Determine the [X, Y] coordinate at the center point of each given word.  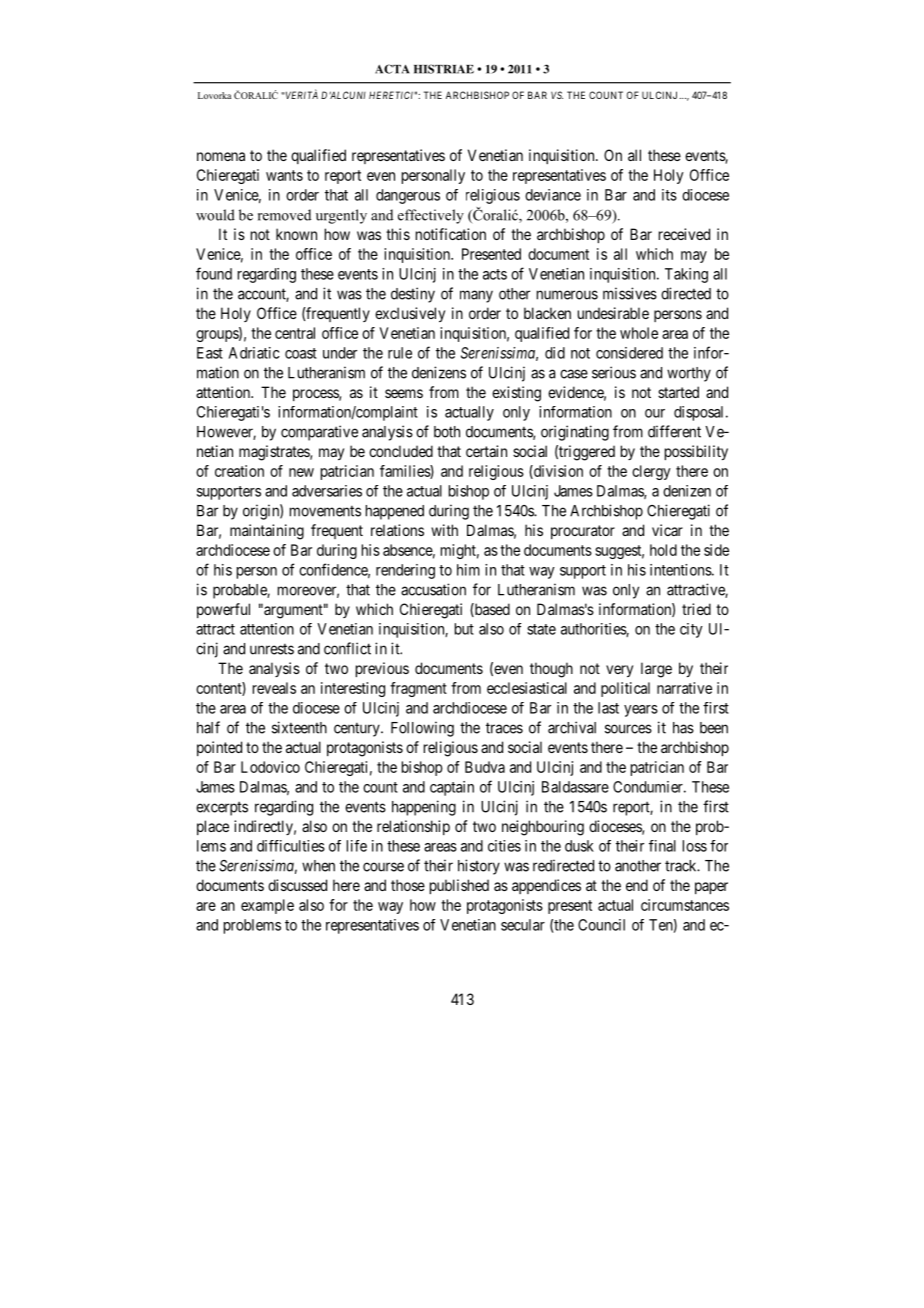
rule [400, 353]
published [459, 886]
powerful [223, 610]
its [669, 195]
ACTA [392, 69]
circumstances [685, 905]
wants [284, 175]
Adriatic [254, 353]
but [464, 629]
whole [639, 333]
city [691, 630]
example [267, 906]
